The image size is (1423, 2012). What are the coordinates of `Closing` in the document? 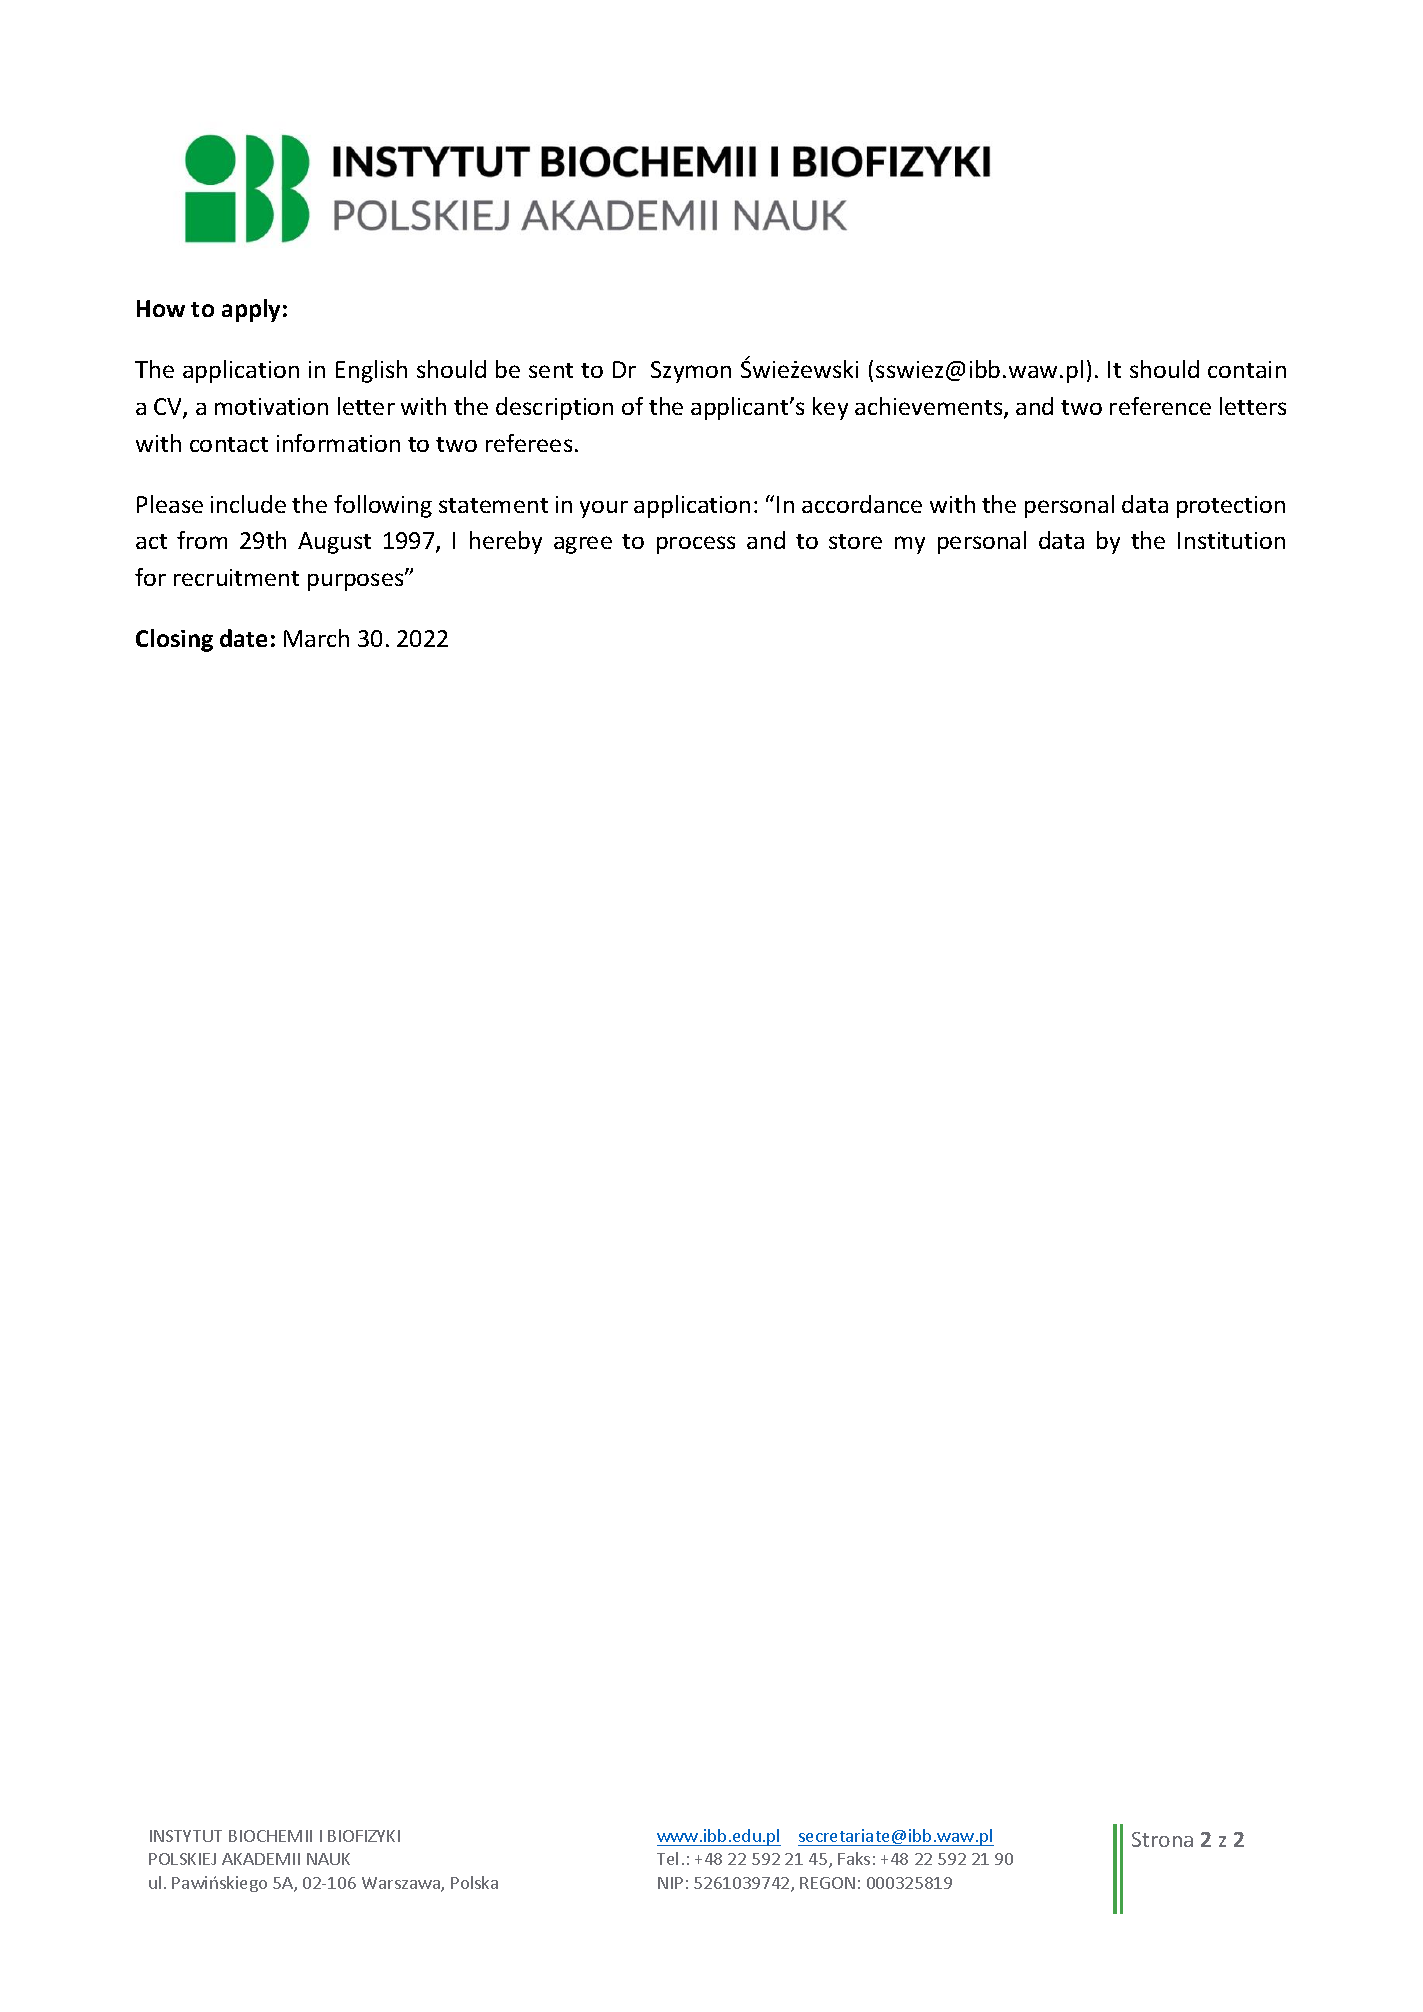 It's located at (174, 640).
